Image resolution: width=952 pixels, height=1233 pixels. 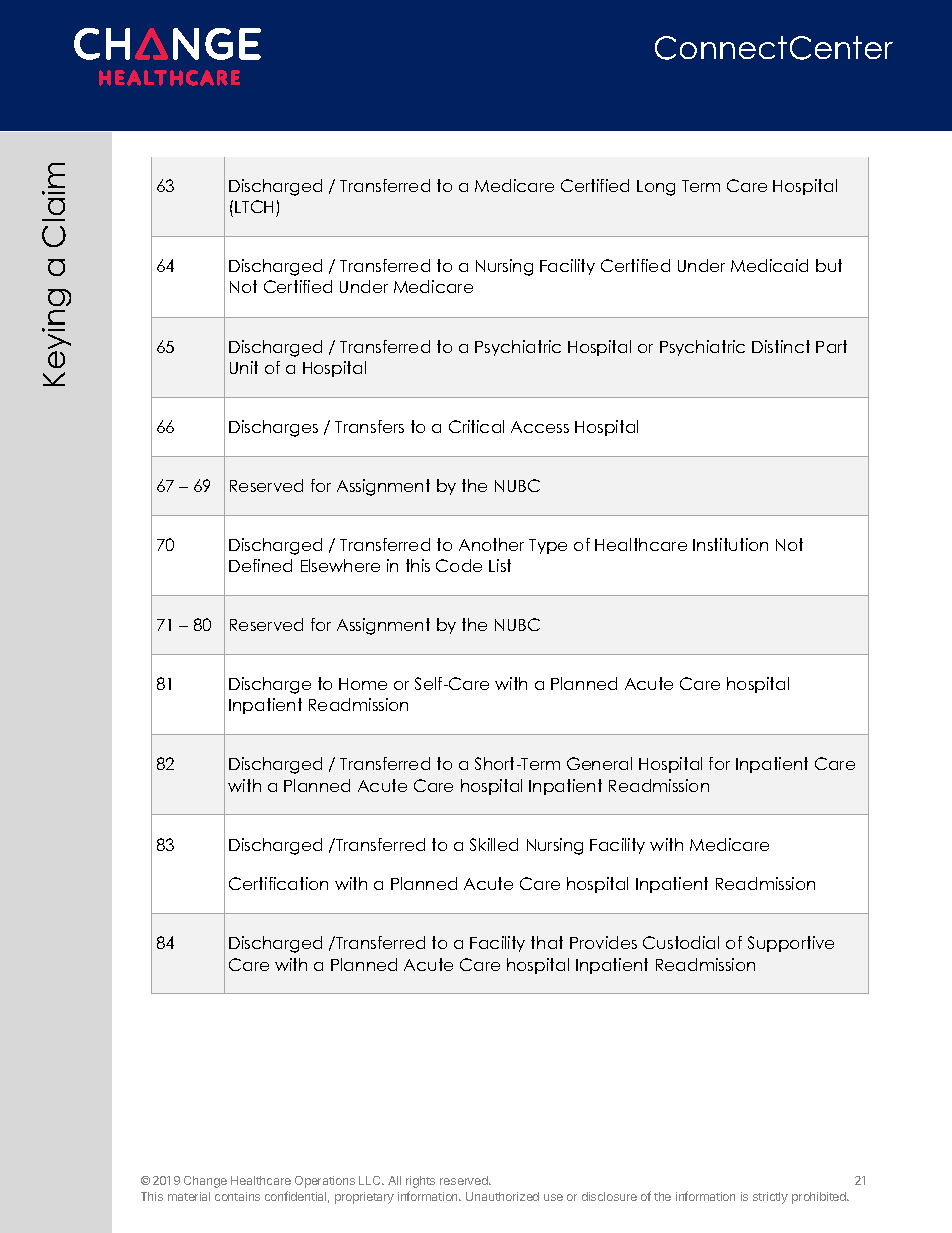 What do you see at coordinates (237, 1196) in the image?
I see `contains` at bounding box center [237, 1196].
